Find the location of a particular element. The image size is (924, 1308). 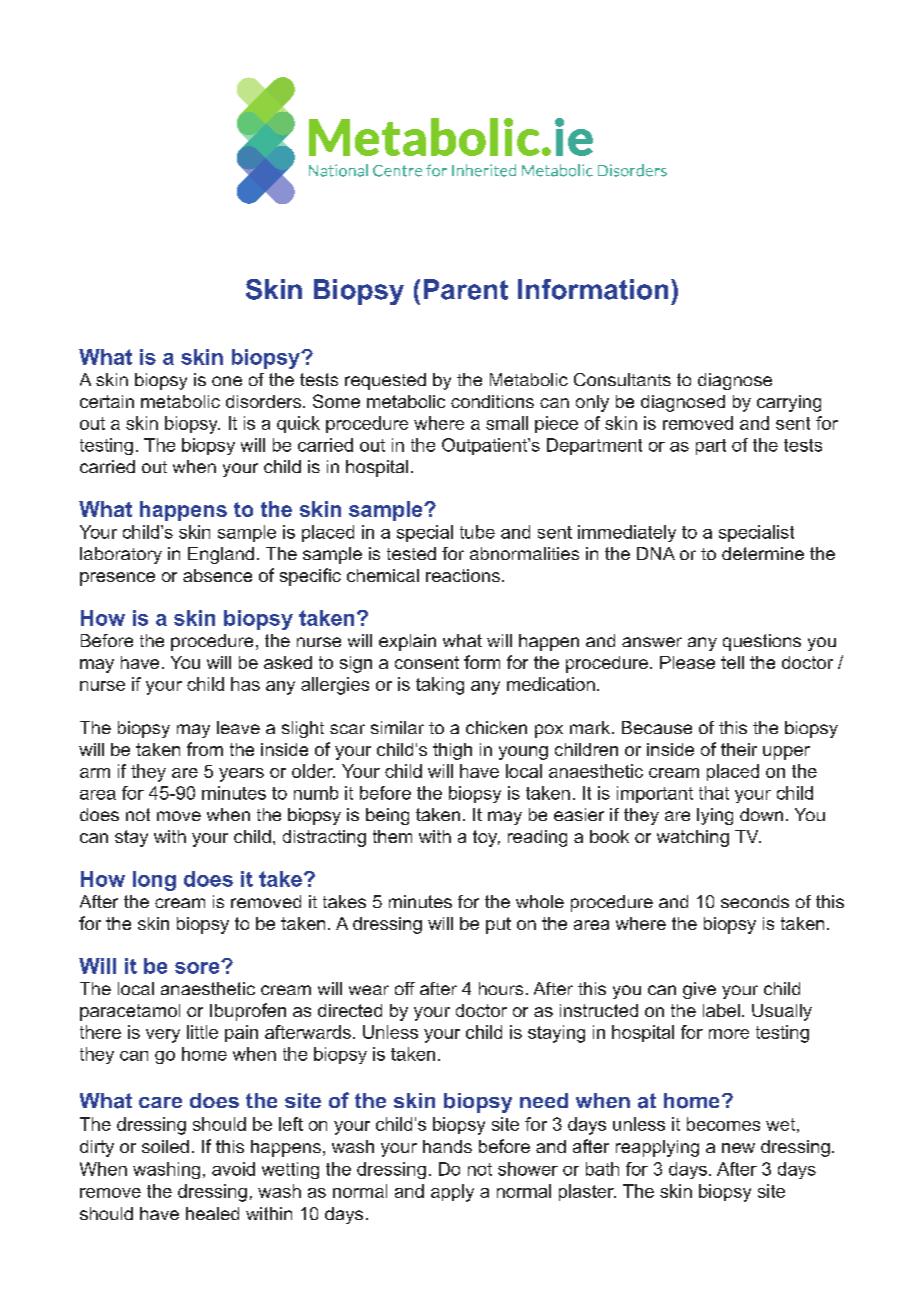

Parent is located at coordinates (466, 289).
